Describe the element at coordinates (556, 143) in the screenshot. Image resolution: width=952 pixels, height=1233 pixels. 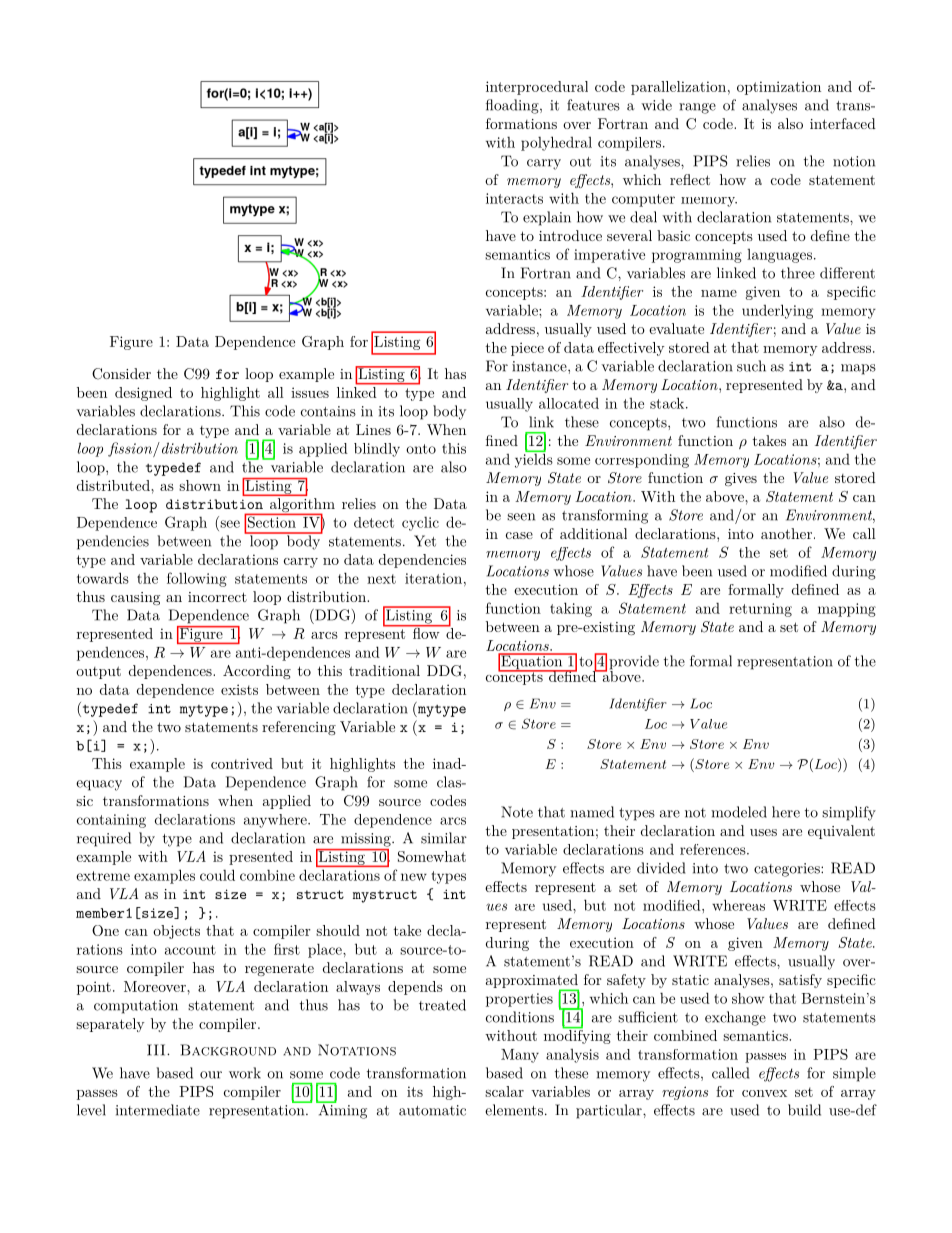
I see `polyhedral` at that location.
